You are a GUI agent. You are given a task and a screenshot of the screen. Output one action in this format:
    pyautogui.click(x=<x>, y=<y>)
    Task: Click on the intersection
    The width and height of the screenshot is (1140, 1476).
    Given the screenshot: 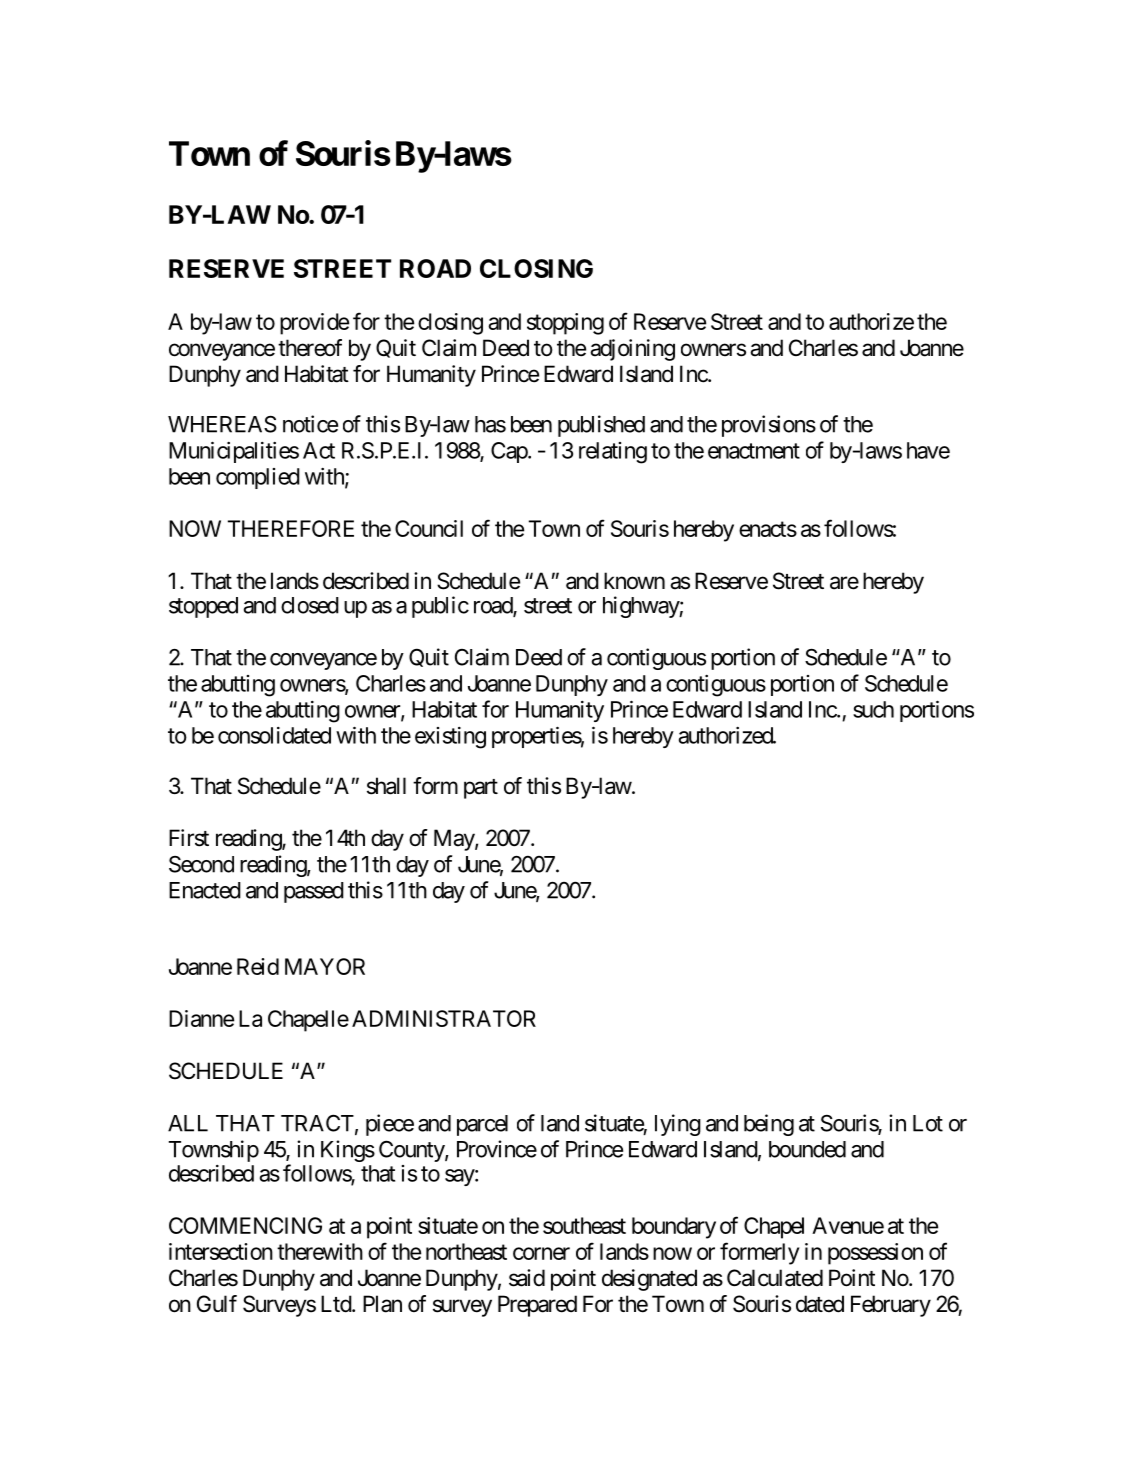 What is the action you would take?
    pyautogui.click(x=221, y=1251)
